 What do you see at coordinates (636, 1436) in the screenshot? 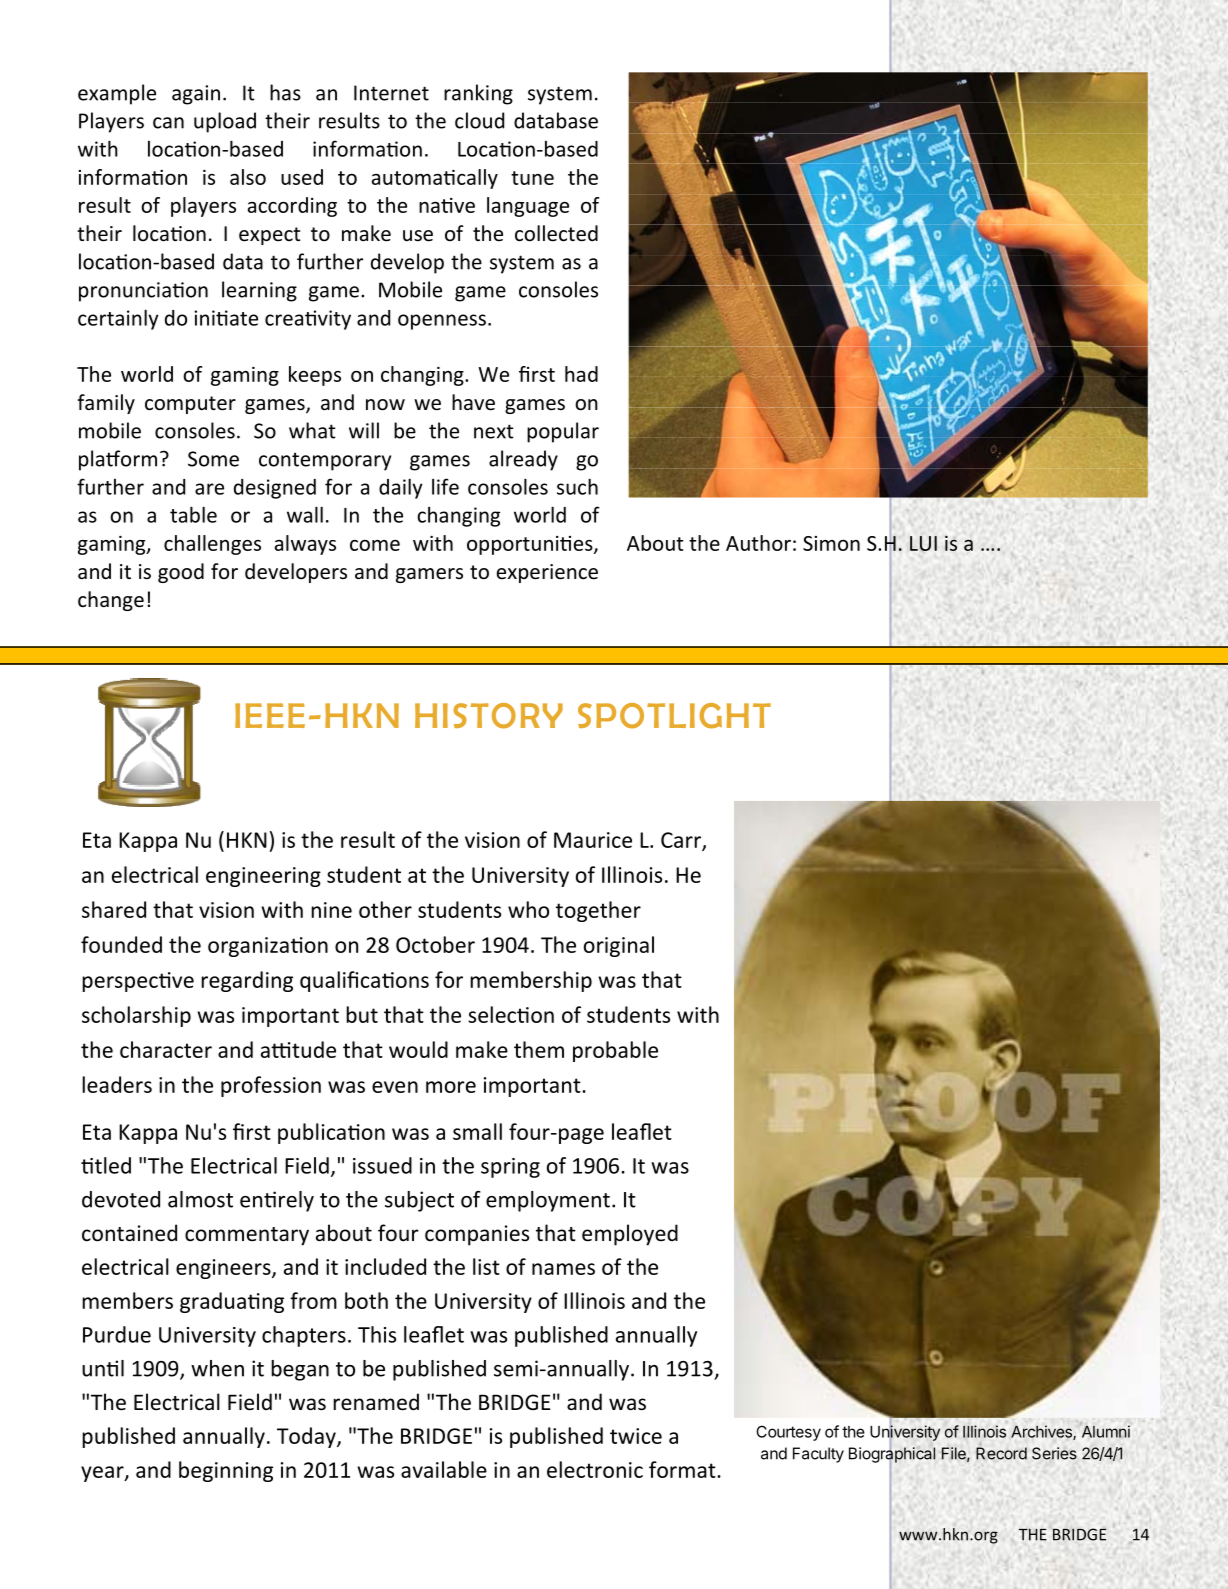
I see `twice` at bounding box center [636, 1436].
